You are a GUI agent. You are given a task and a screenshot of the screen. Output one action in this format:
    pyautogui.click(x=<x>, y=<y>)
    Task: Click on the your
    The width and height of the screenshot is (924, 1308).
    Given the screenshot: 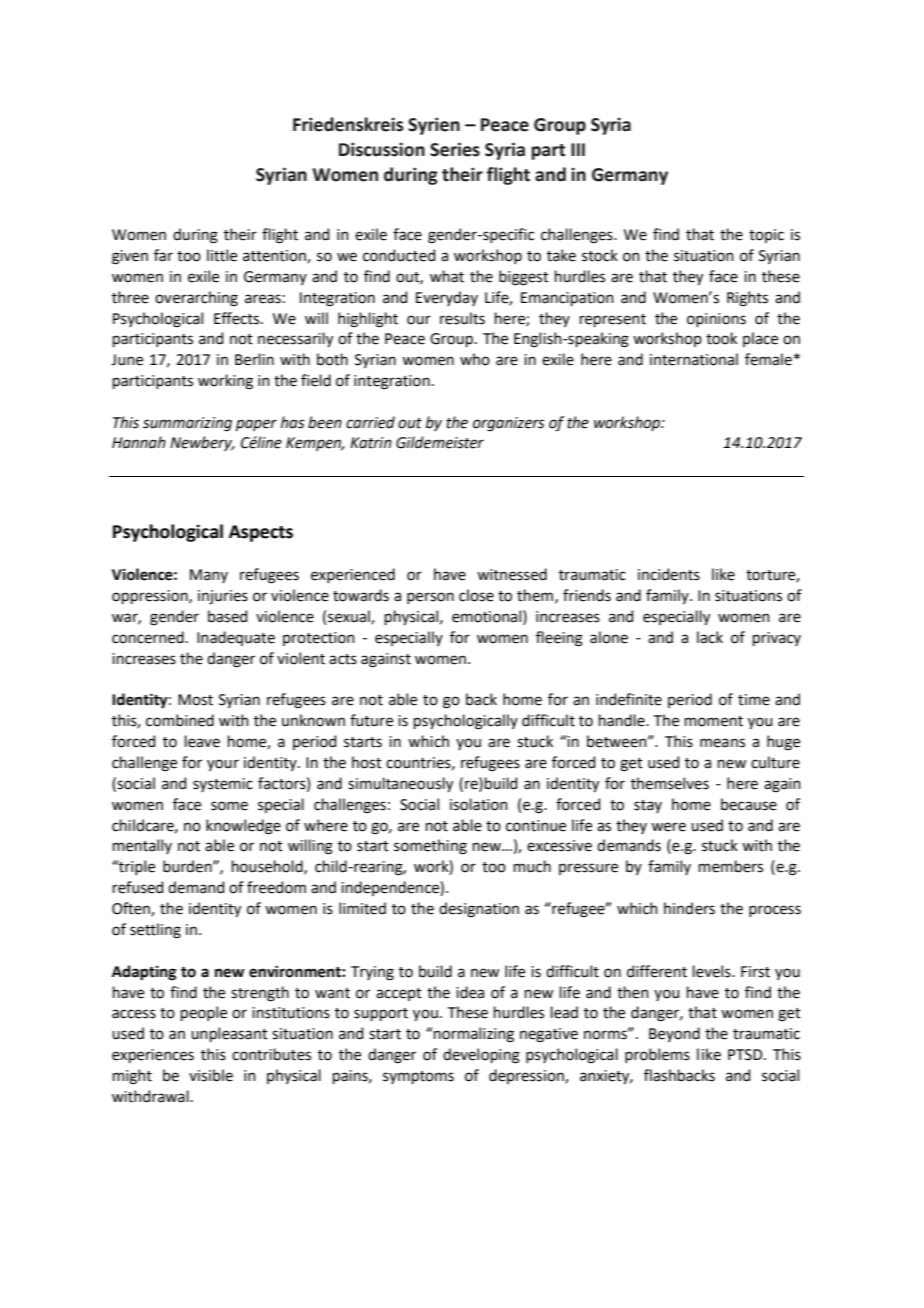 What is the action you would take?
    pyautogui.click(x=223, y=765)
